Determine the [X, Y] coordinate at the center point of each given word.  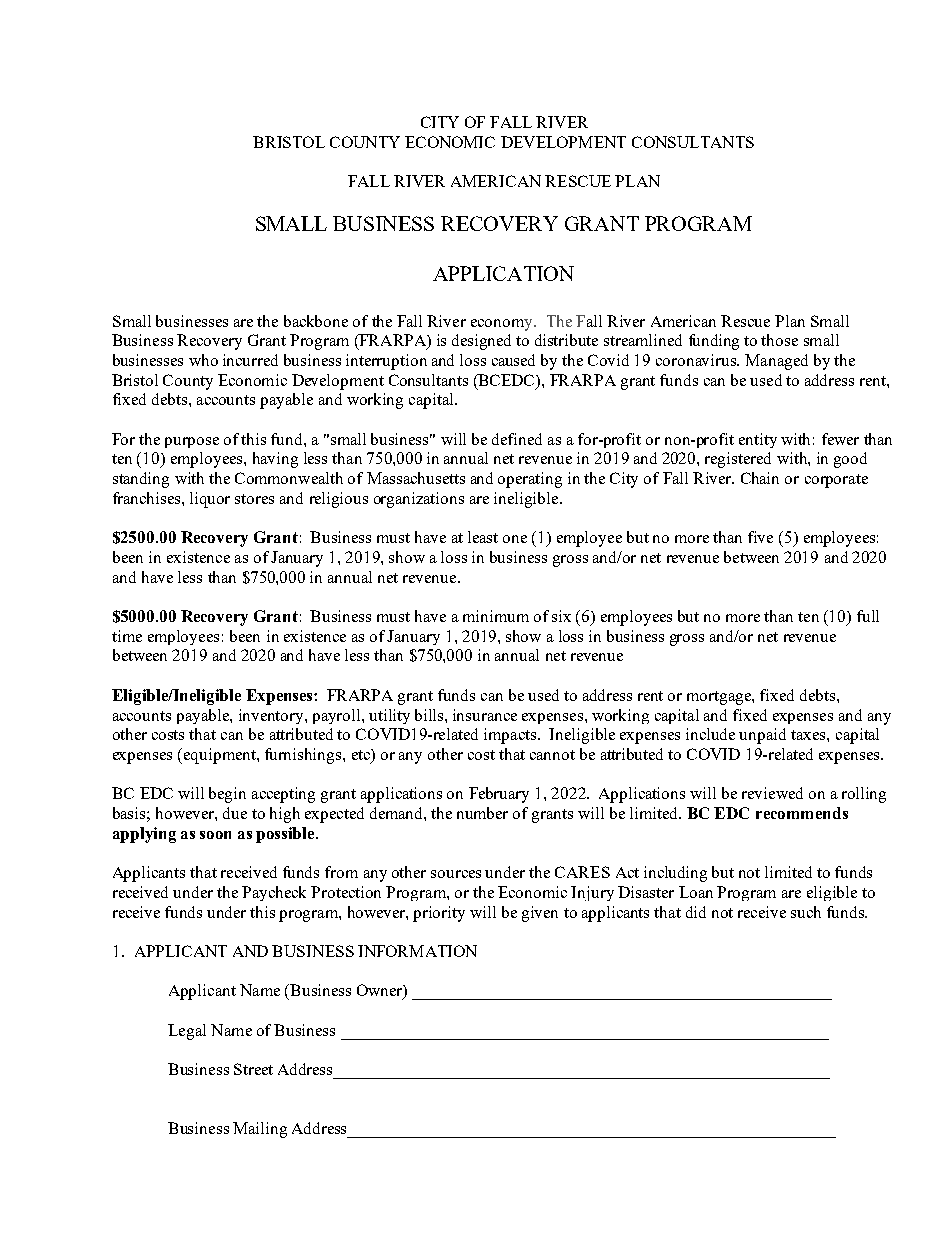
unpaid [762, 736]
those [779, 340]
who [203, 360]
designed [481, 342]
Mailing [260, 1130]
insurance [485, 715]
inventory [272, 716]
